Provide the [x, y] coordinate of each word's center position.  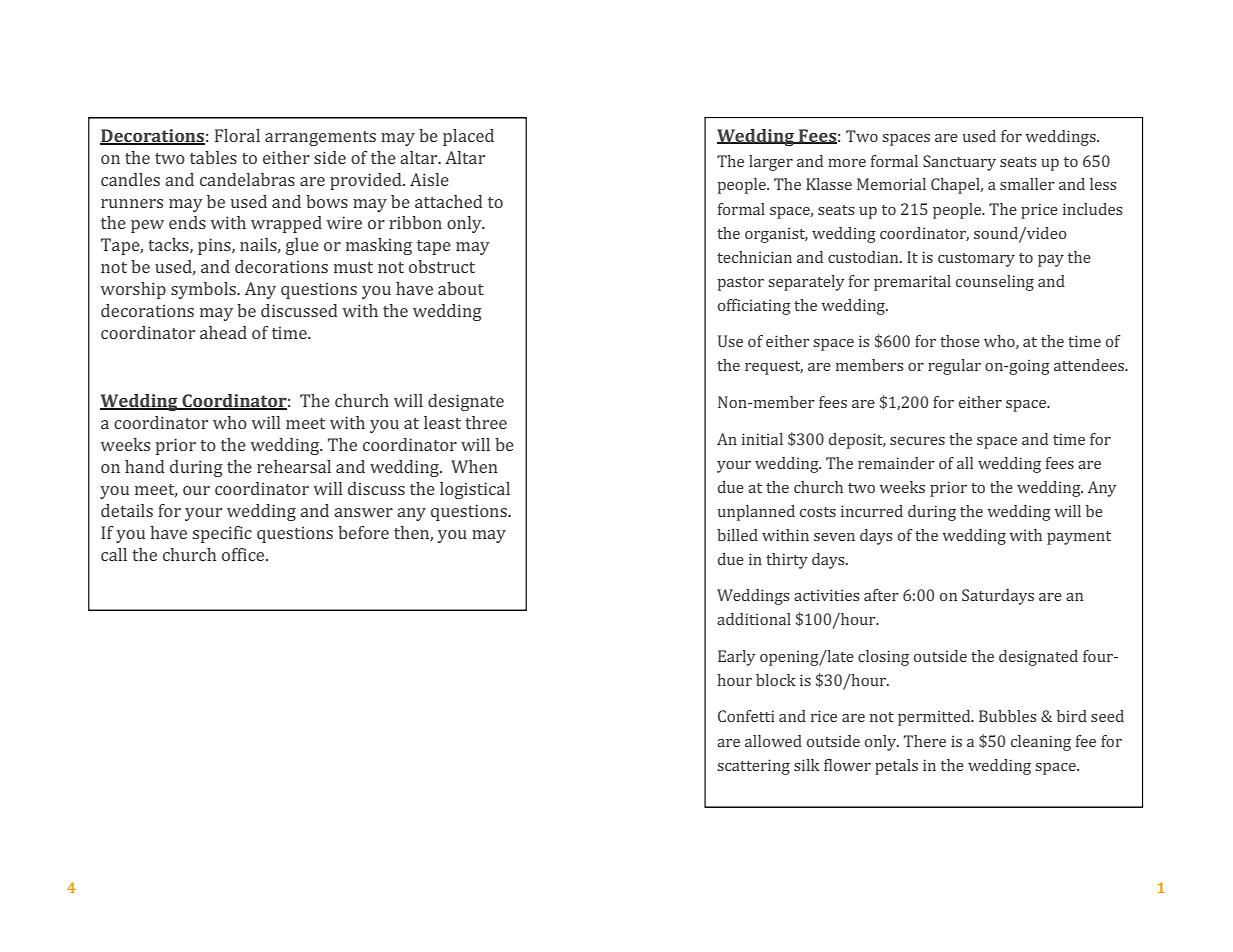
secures [917, 441]
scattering [753, 767]
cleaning [1041, 743]
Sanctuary [959, 163]
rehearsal [294, 466]
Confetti [746, 716]
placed [468, 137]
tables [213, 157]
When [474, 466]
